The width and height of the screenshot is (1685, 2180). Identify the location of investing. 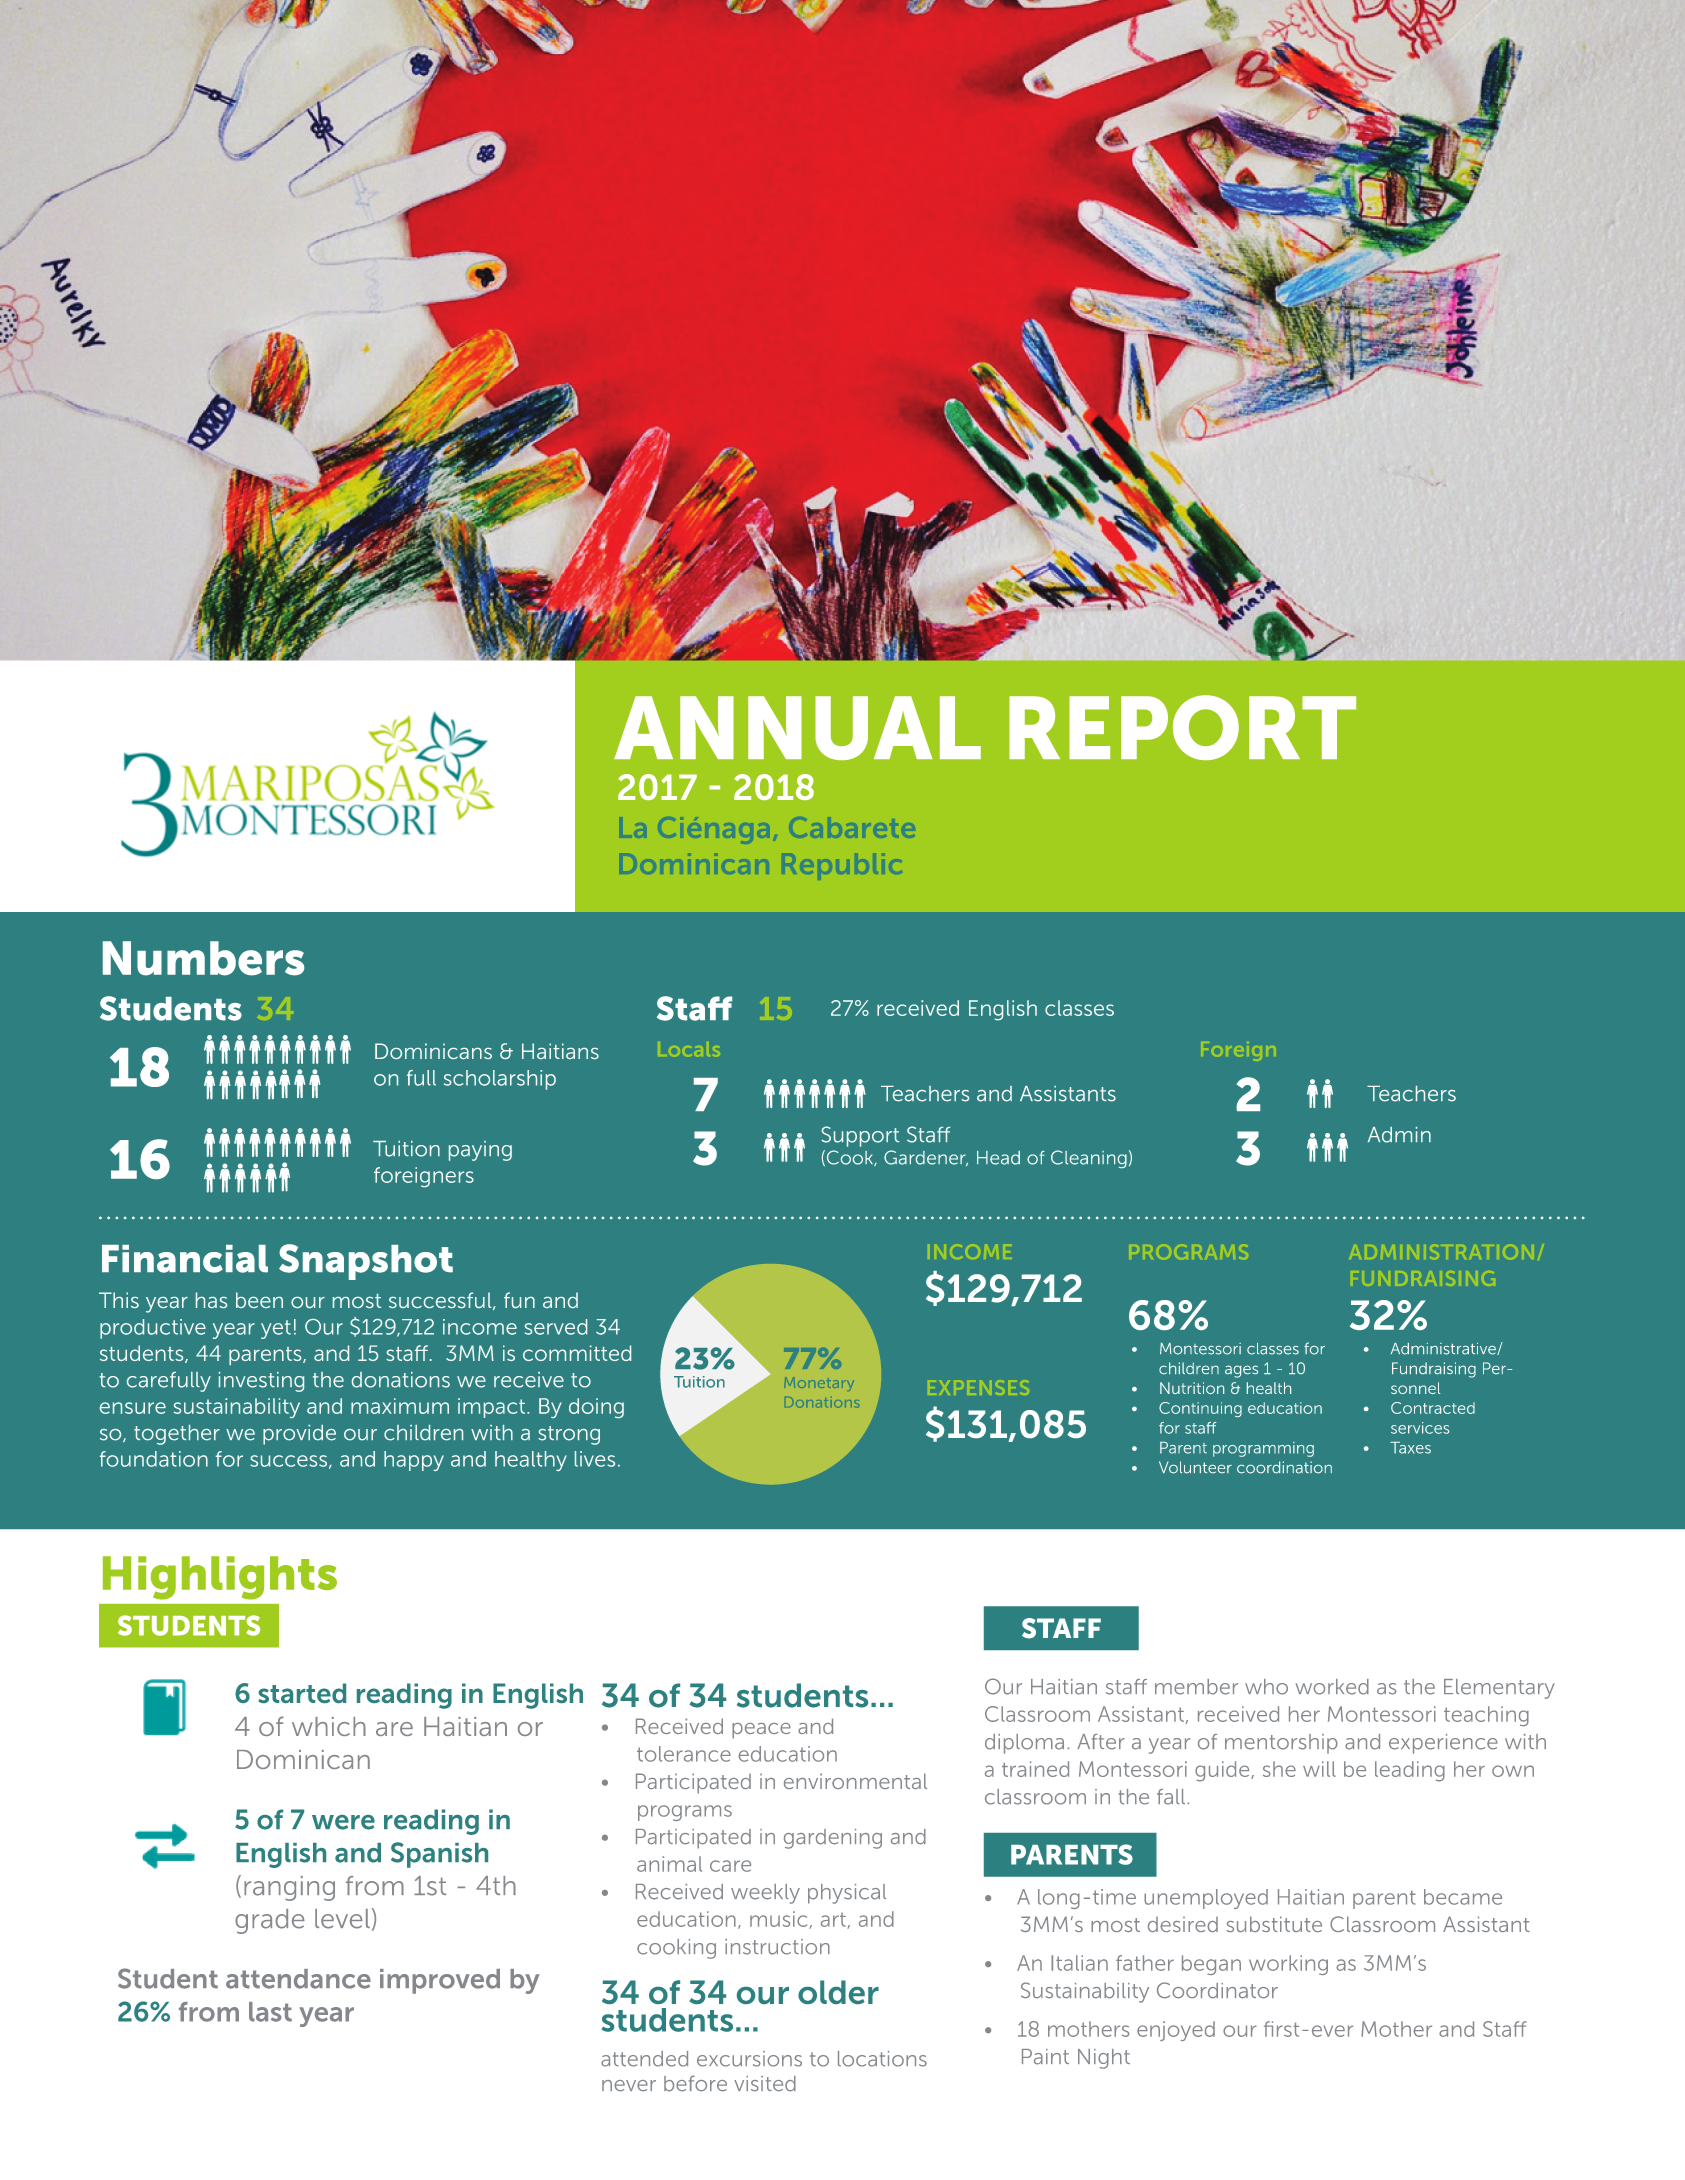
(261, 1382).
